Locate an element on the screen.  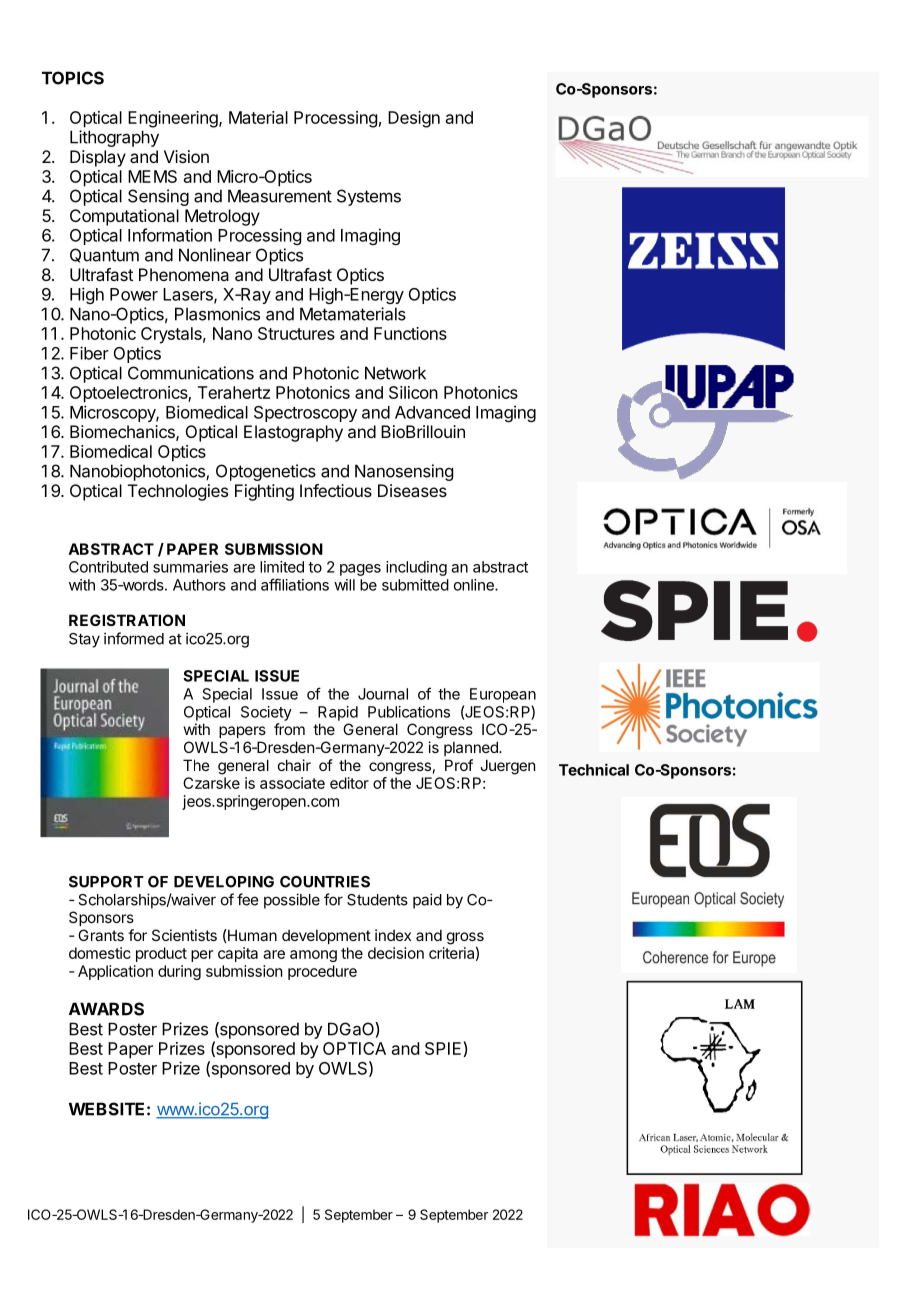
Design is located at coordinates (414, 119).
